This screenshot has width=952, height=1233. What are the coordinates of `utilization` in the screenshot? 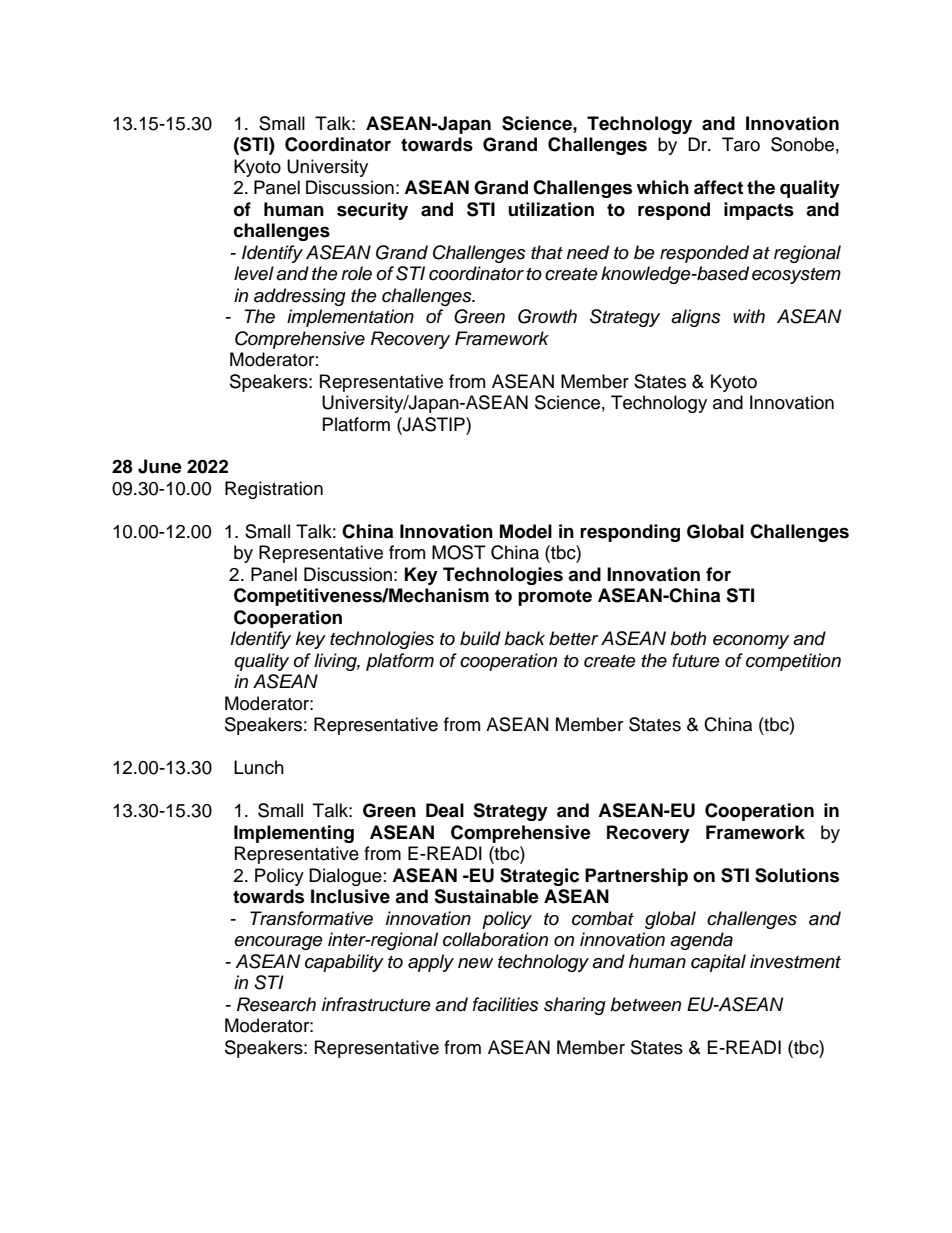 It's located at (551, 209).
